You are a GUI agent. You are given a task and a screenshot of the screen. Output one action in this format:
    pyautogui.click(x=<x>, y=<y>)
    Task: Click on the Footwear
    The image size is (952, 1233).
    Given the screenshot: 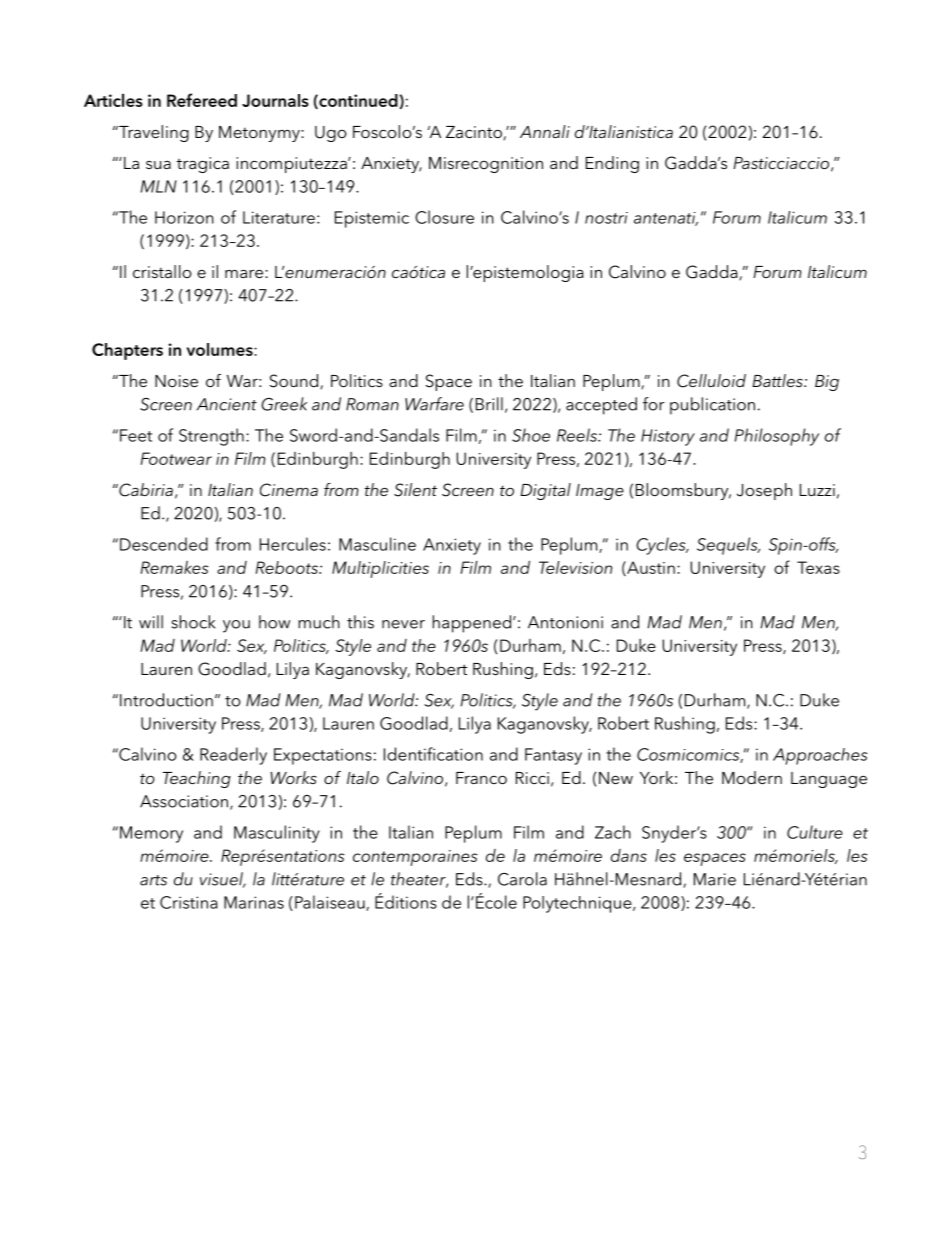 What is the action you would take?
    pyautogui.click(x=176, y=458)
